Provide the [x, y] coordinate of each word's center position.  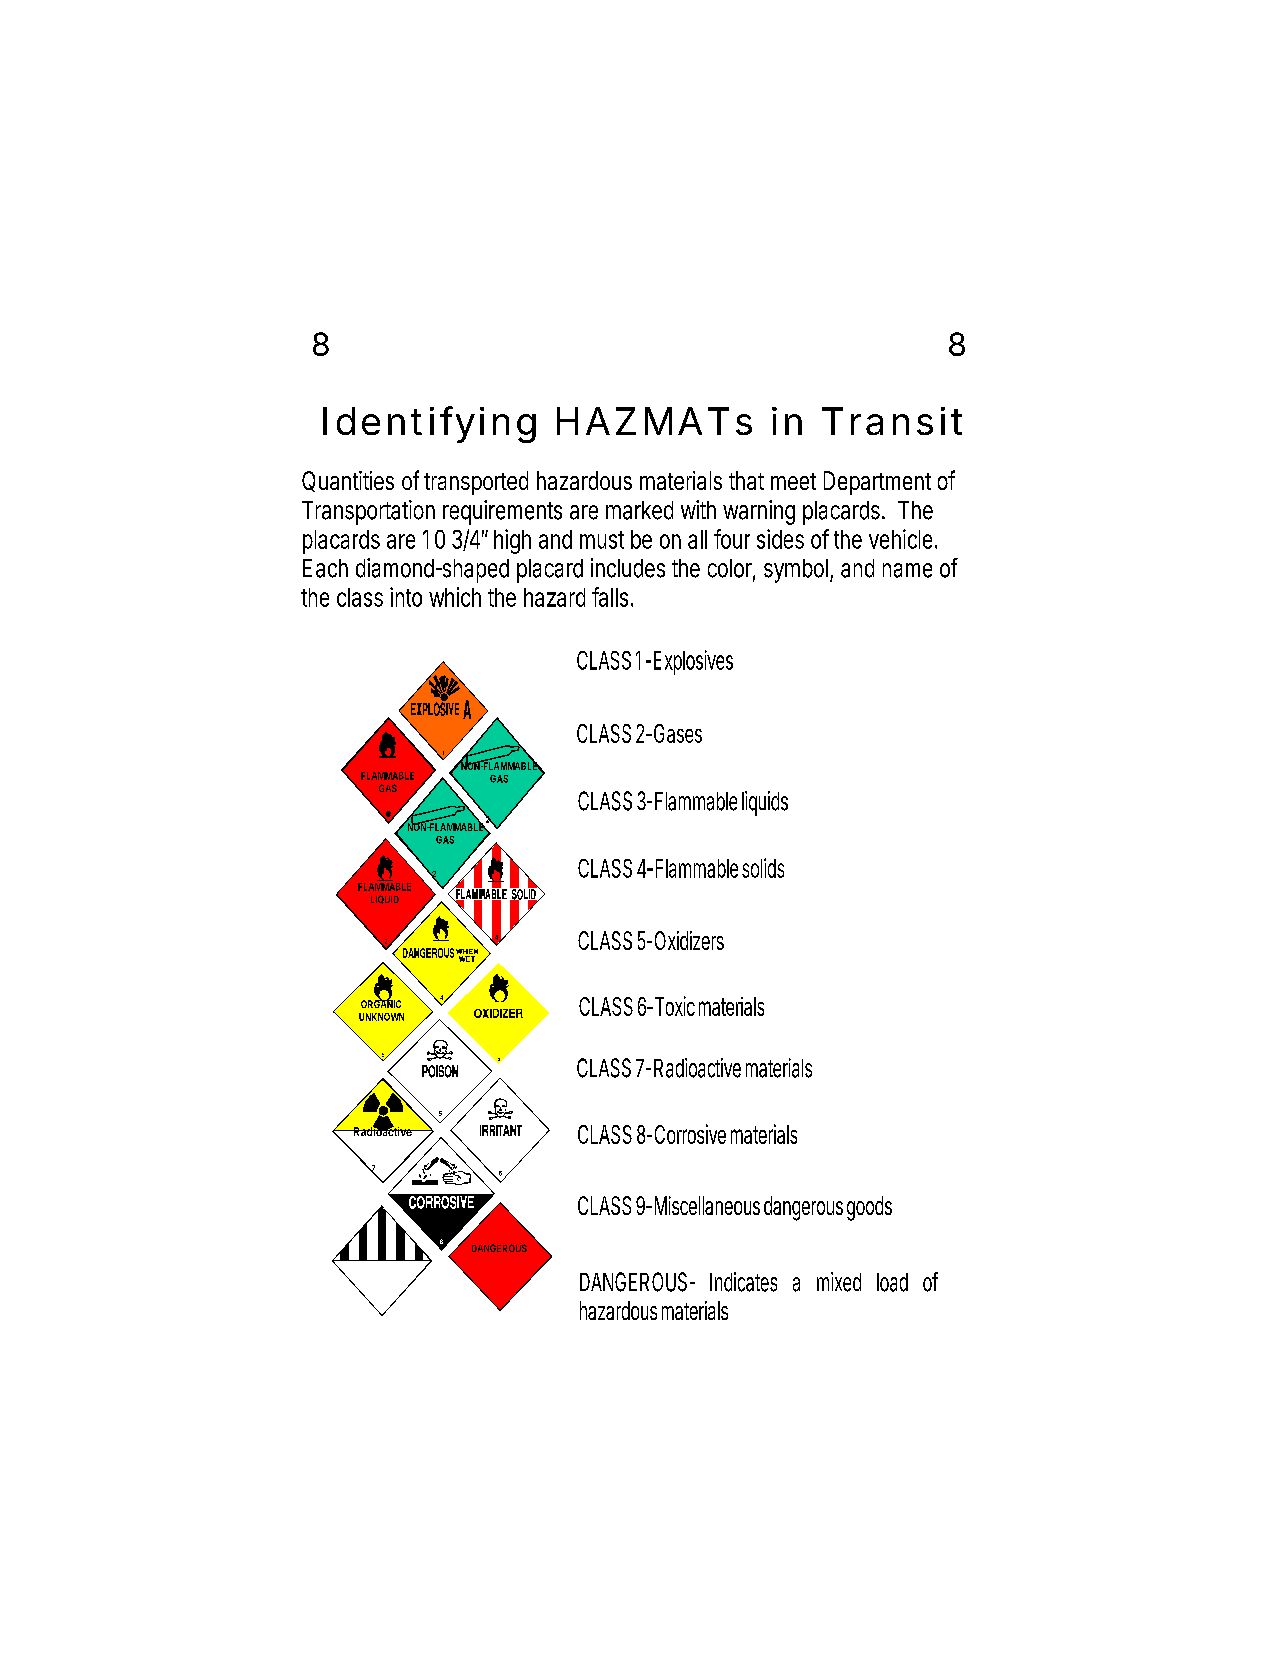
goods [869, 1208]
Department [877, 483]
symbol [797, 571]
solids [763, 868]
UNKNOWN [381, 1017]
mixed [839, 1282]
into [406, 597]
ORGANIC [381, 1003]
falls [612, 597]
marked [639, 510]
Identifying [429, 424]
